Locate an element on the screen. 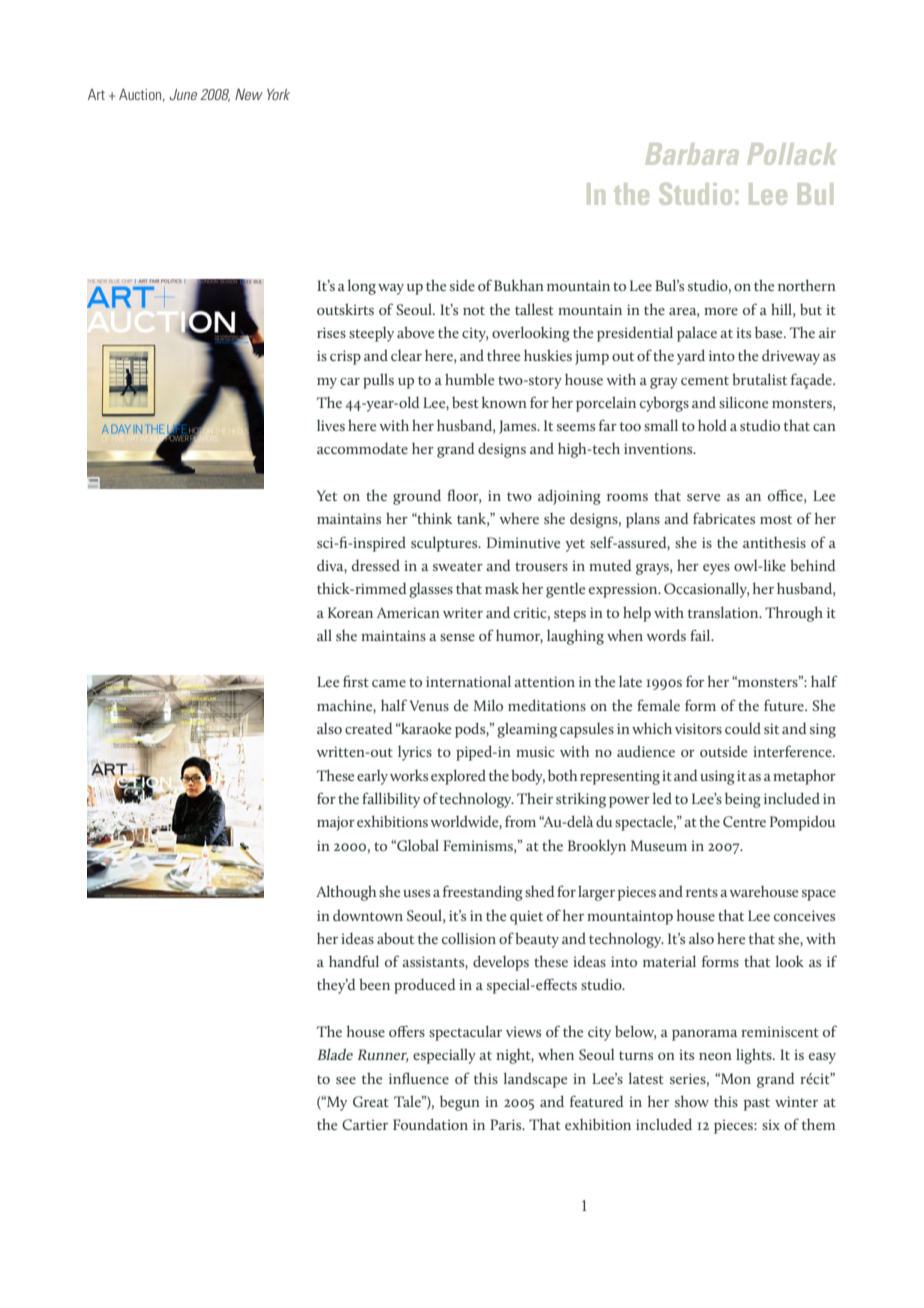 The image size is (924, 1308). music is located at coordinates (535, 751).
